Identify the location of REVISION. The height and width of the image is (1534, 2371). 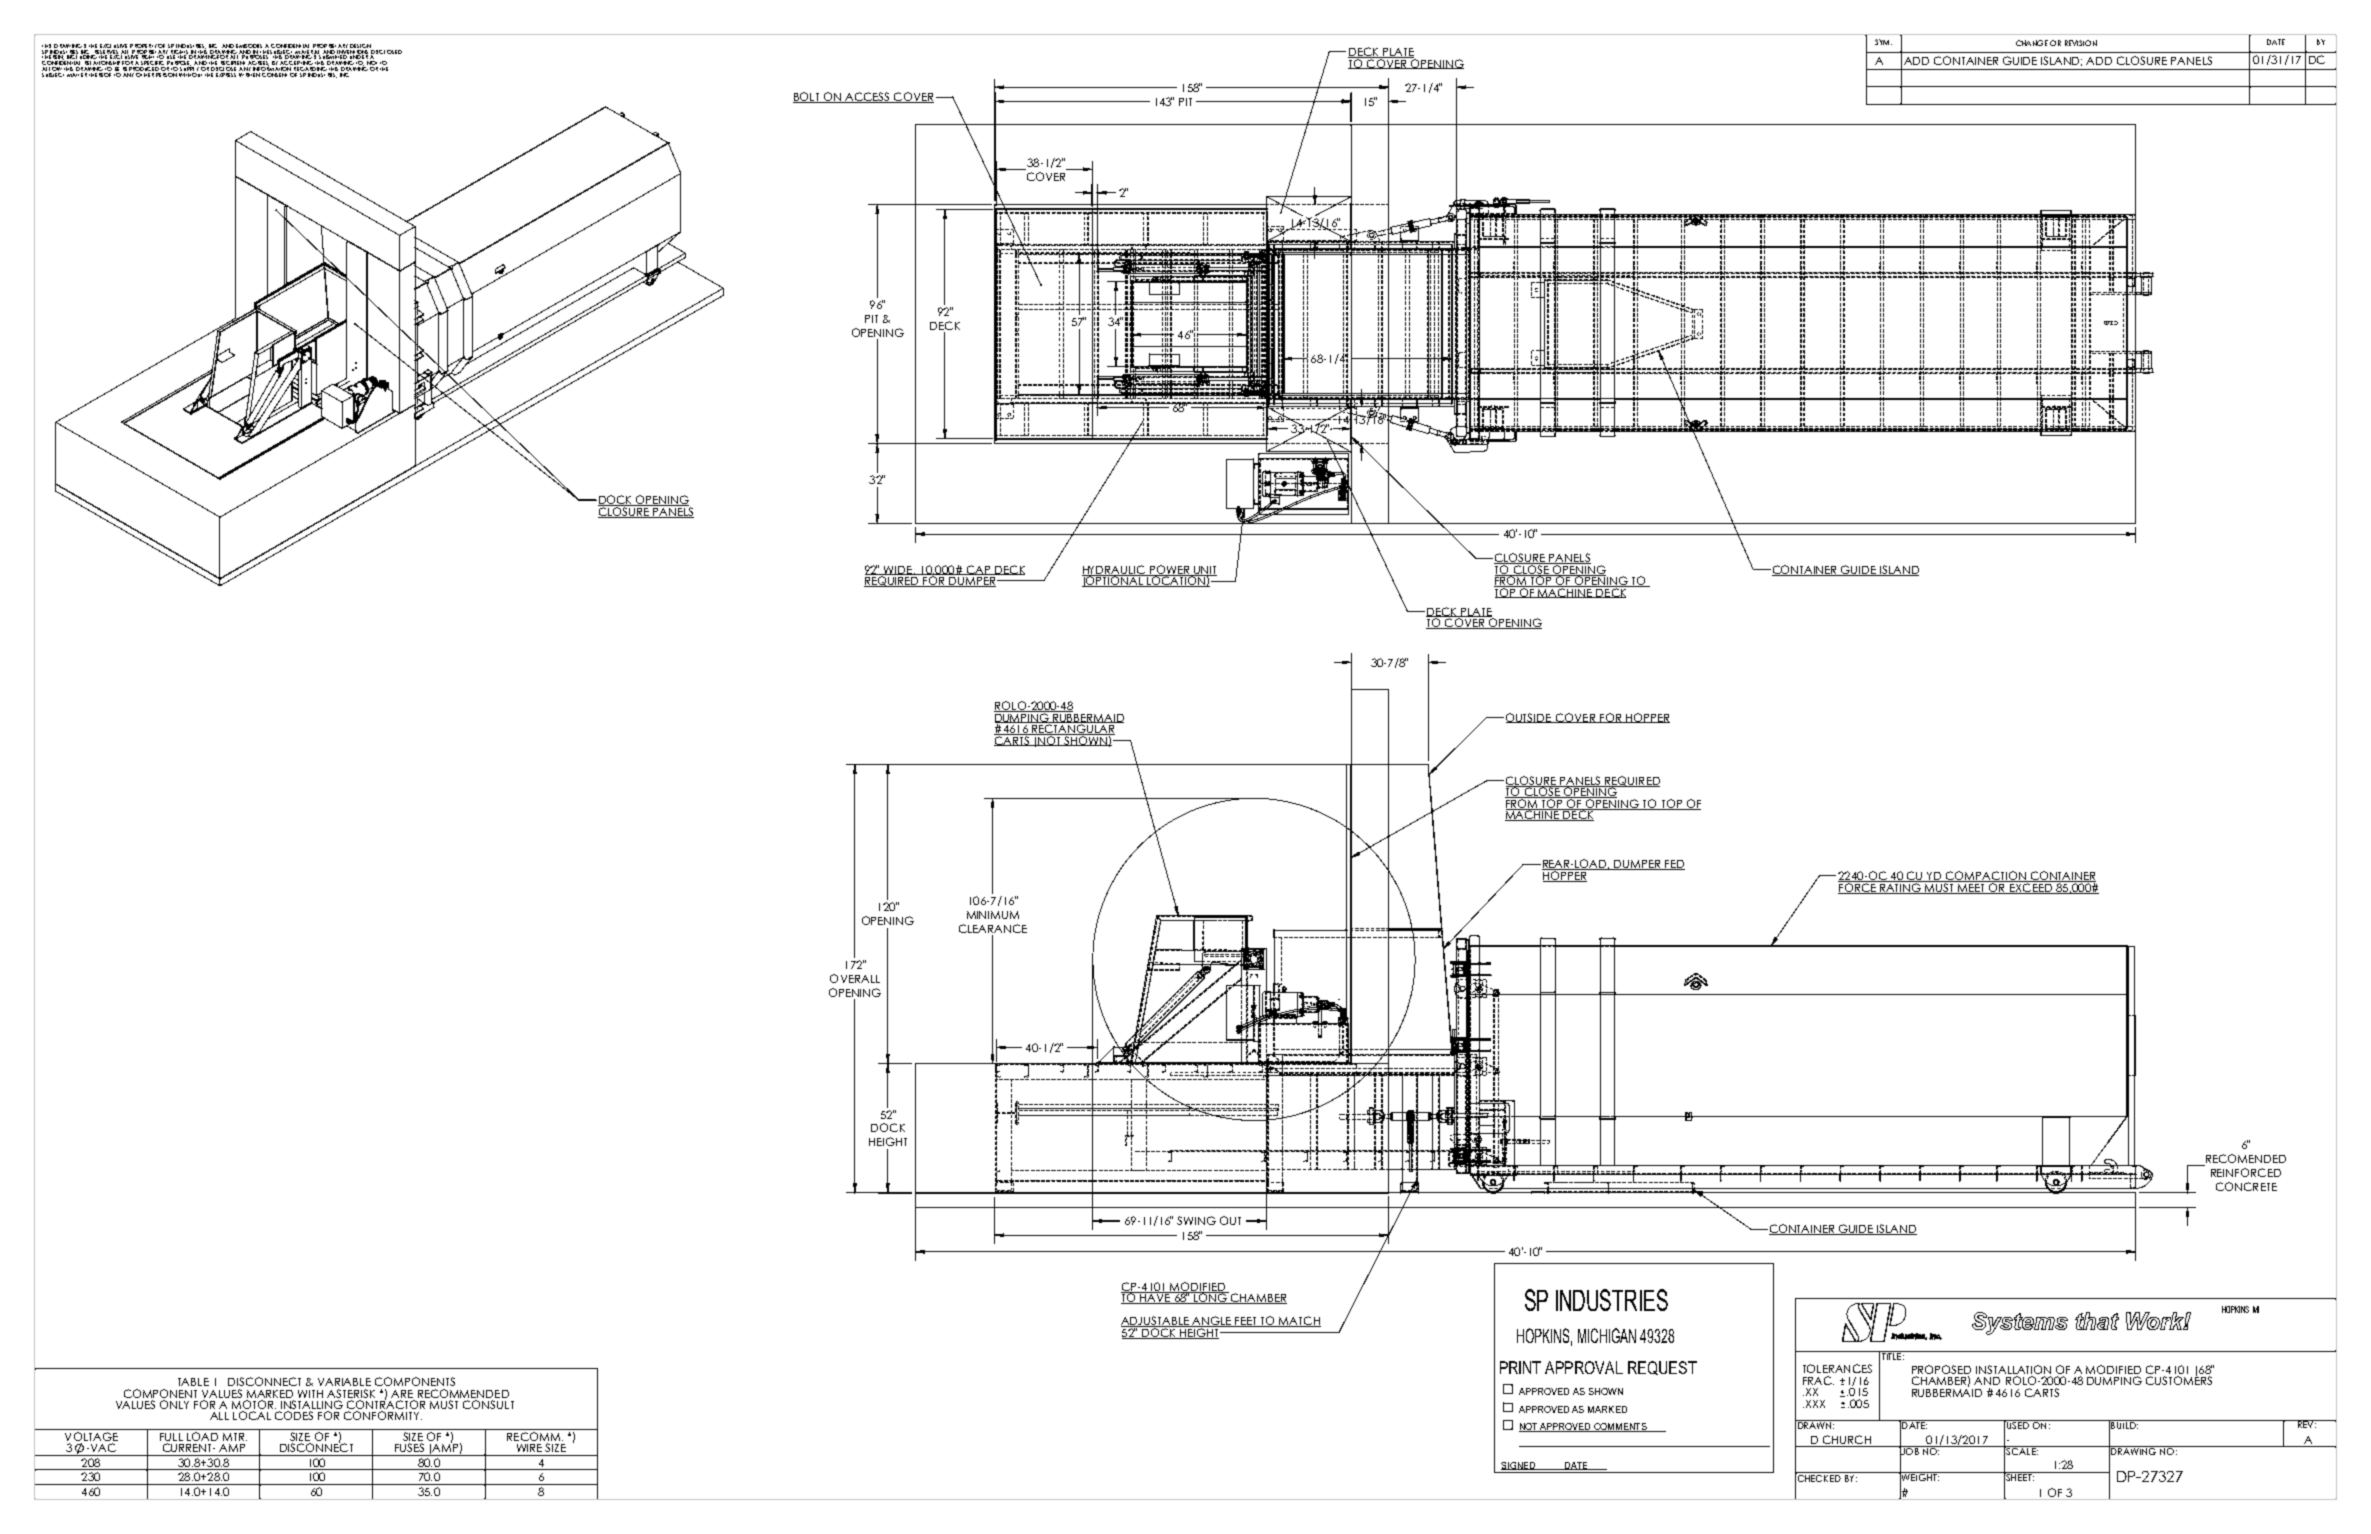
(2081, 43).
